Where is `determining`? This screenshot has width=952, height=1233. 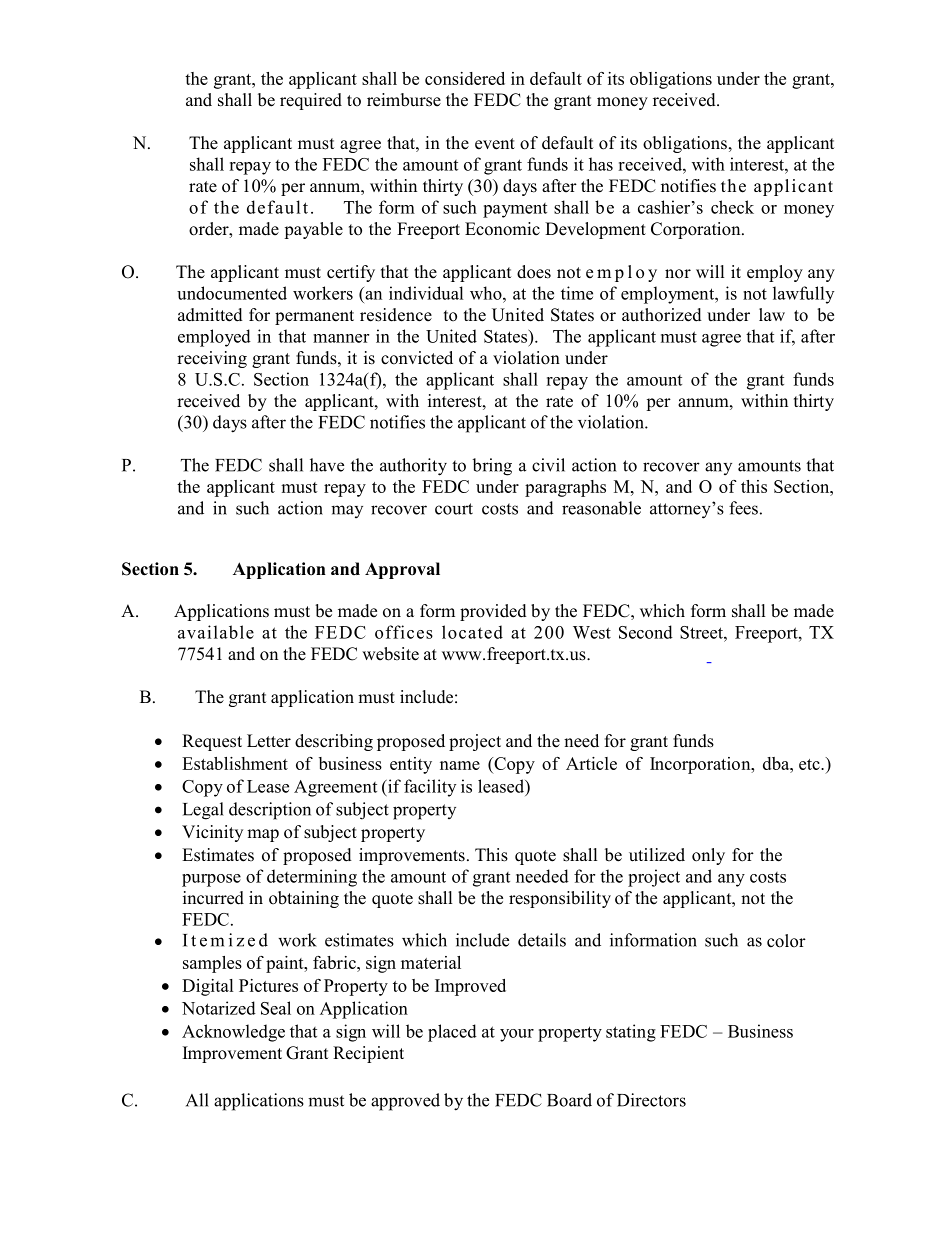 determining is located at coordinates (312, 878).
